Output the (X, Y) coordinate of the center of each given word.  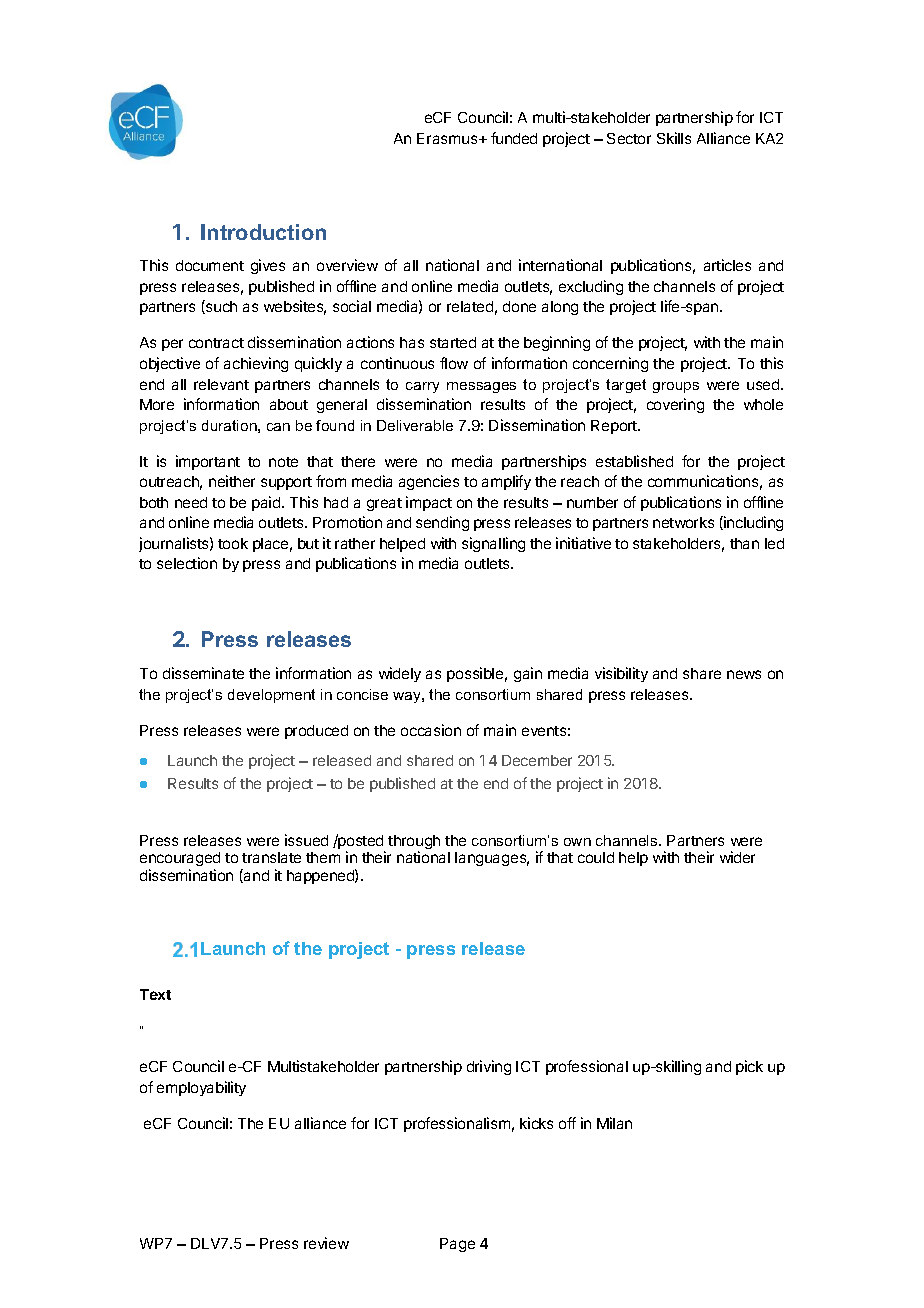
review (326, 1243)
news (744, 674)
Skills (674, 138)
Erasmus (448, 138)
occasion (431, 730)
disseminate (203, 673)
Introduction (263, 232)
